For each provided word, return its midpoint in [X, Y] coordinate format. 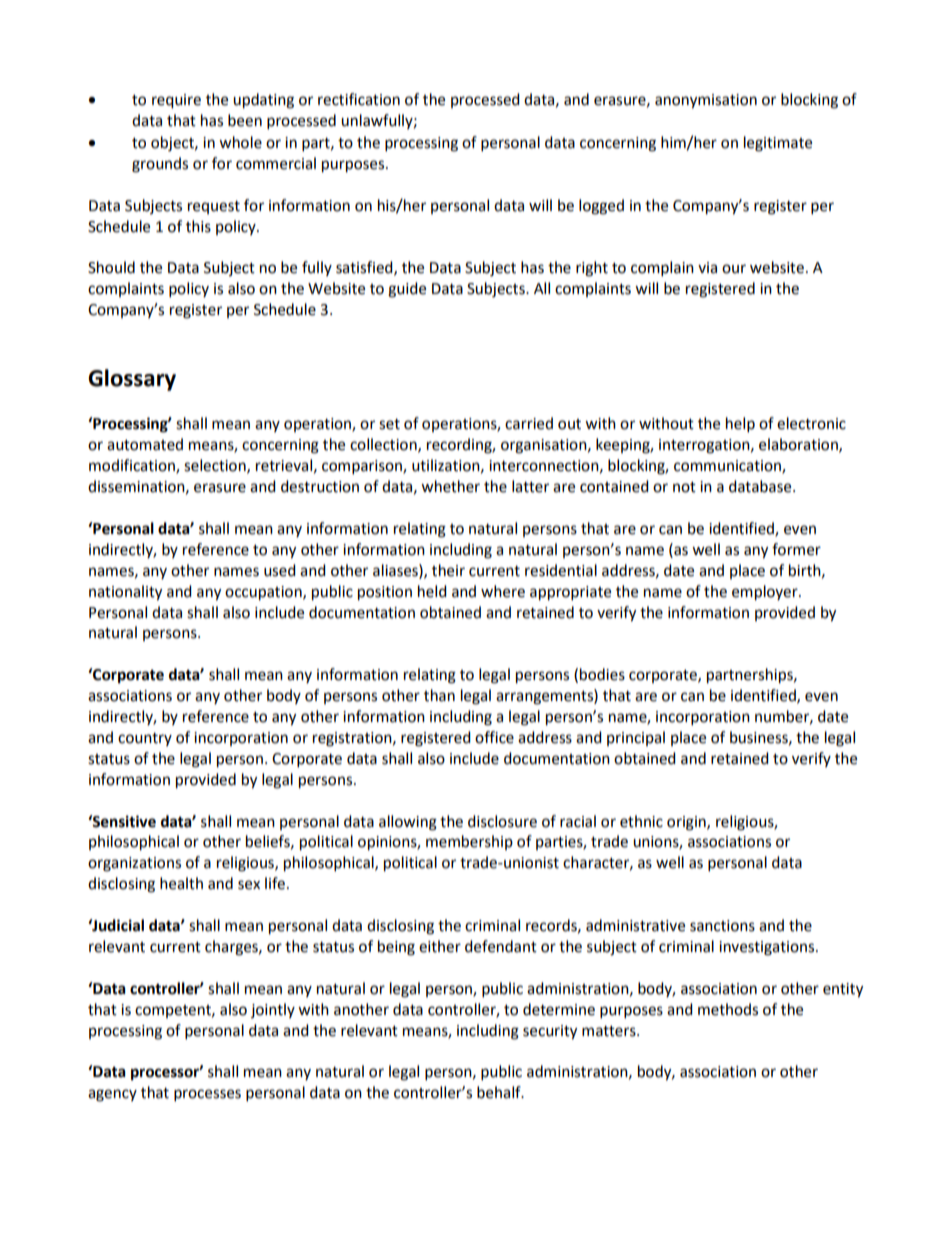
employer [766, 593]
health [181, 883]
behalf [500, 1092]
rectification [359, 99]
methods [728, 1009]
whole [240, 142]
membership [469, 842]
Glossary [132, 380]
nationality [125, 593]
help [740, 425]
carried [529, 423]
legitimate [778, 144]
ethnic [641, 821]
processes [207, 1095]
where [503, 591]
